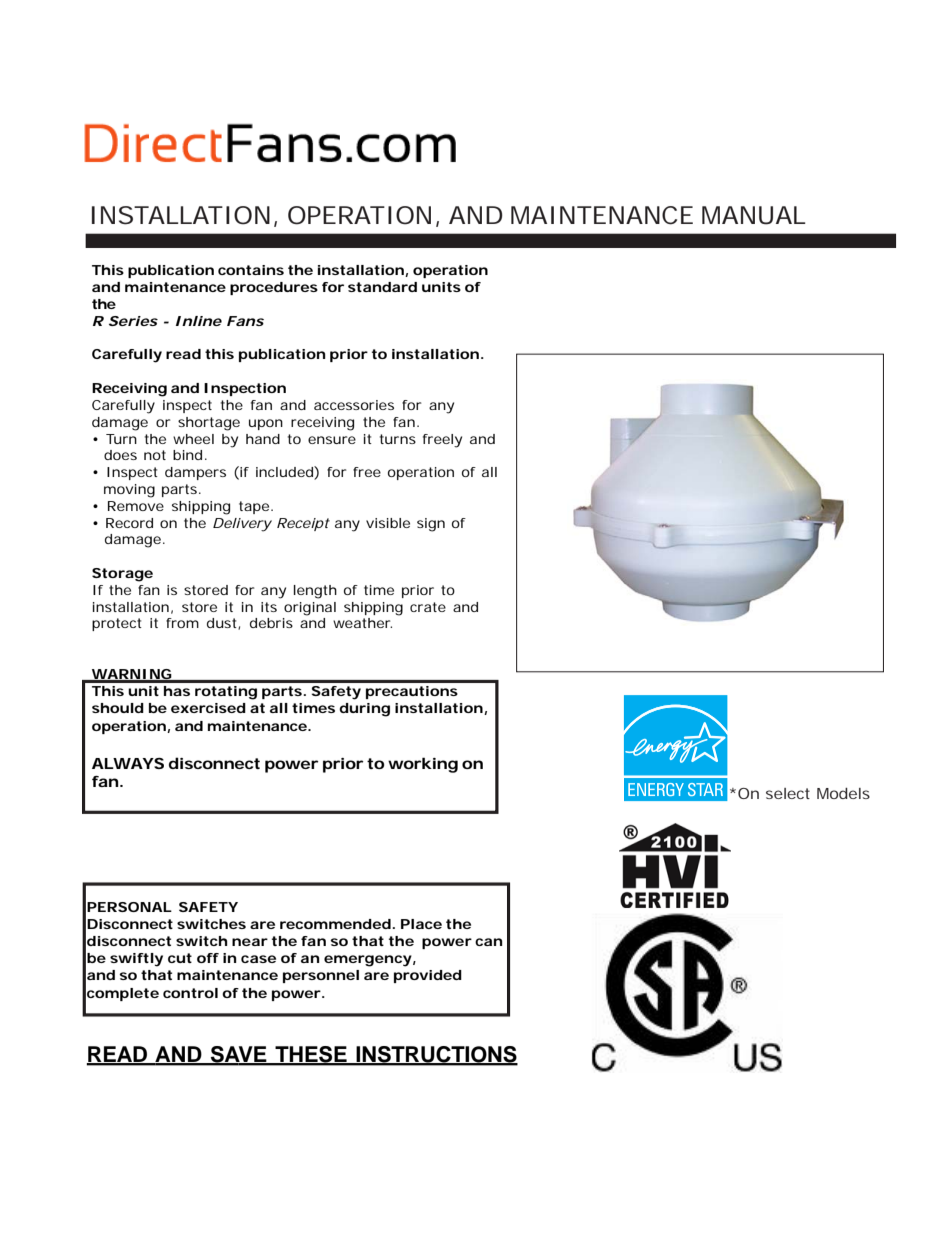 The width and height of the screenshot is (952, 1233). Describe the element at coordinates (239, 1055) in the screenshot. I see `SAVE` at that location.
